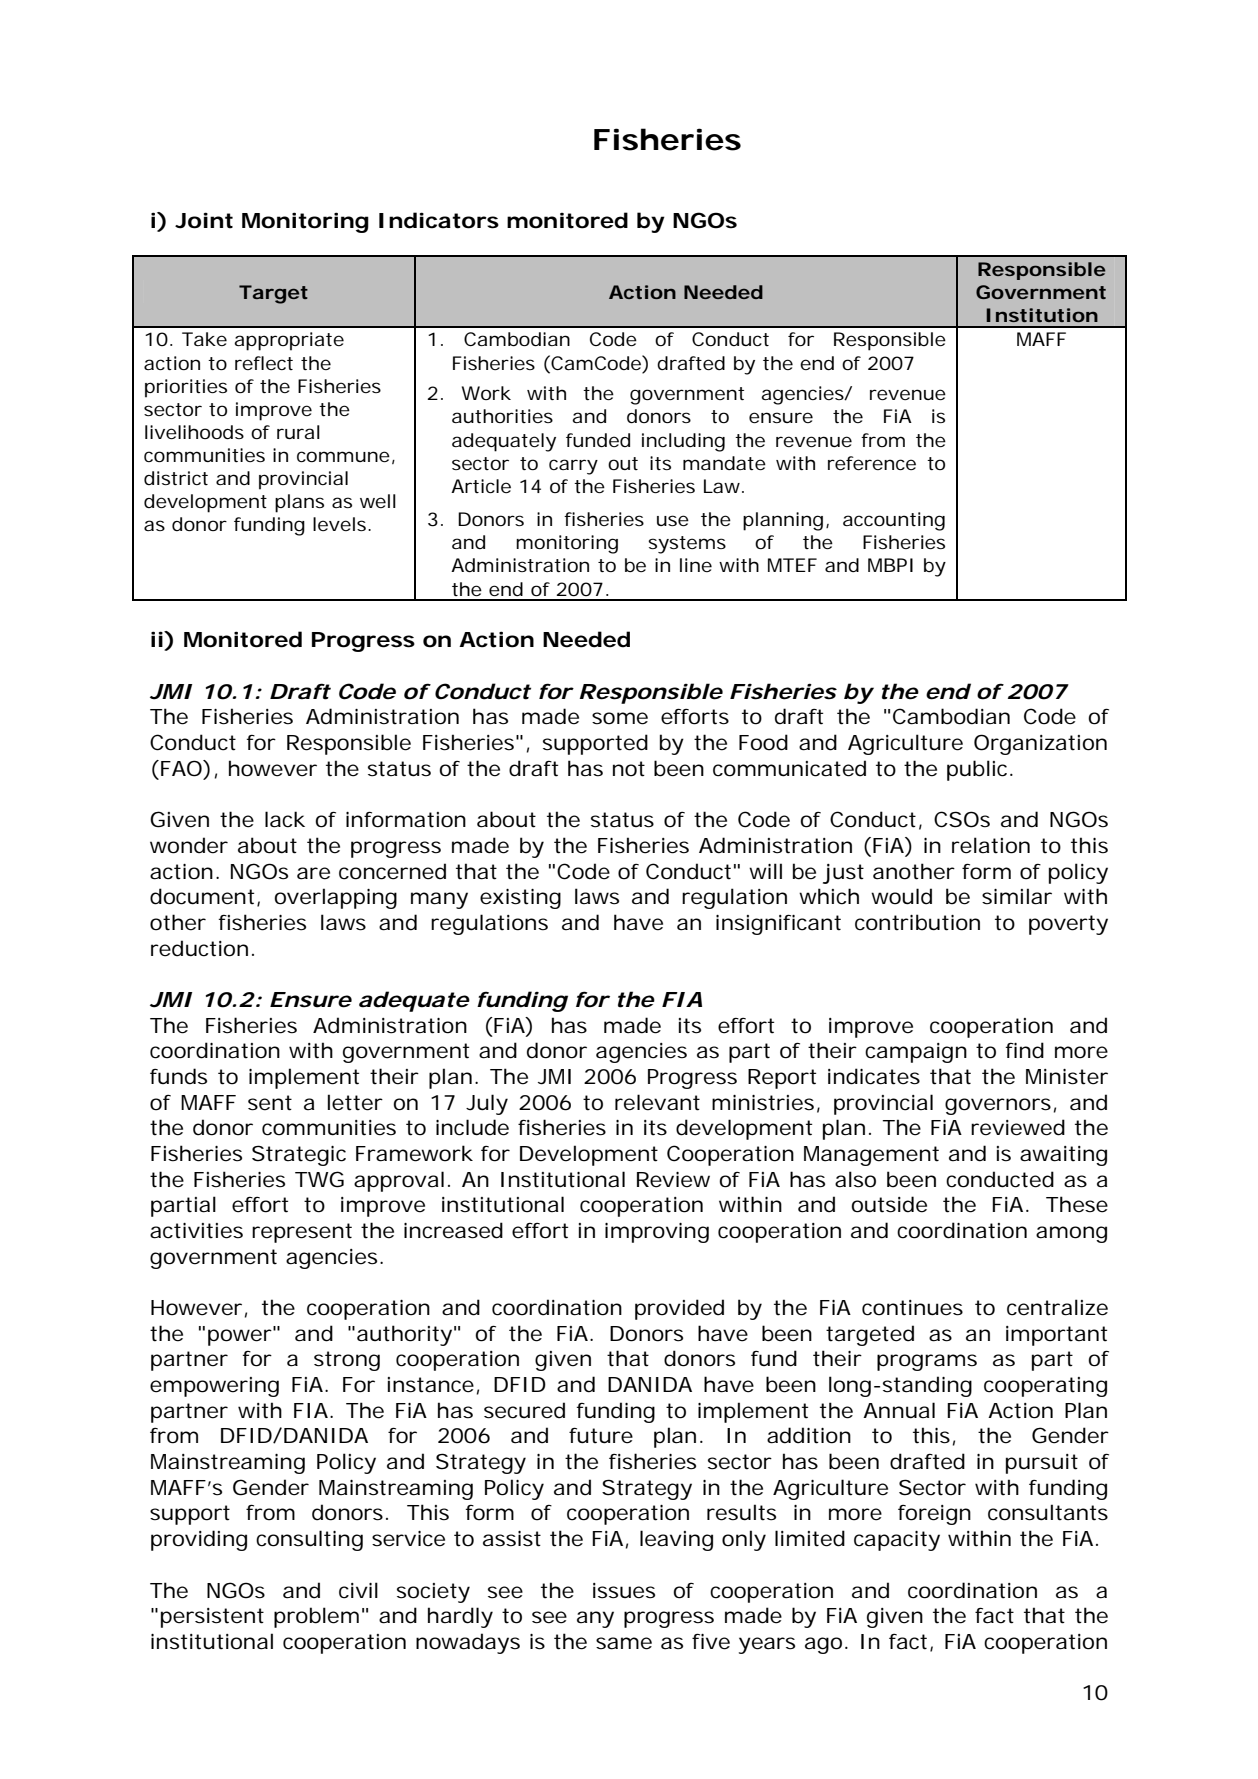 The image size is (1258, 1779). What do you see at coordinates (299, 1155) in the screenshot?
I see `Strategic` at bounding box center [299, 1155].
